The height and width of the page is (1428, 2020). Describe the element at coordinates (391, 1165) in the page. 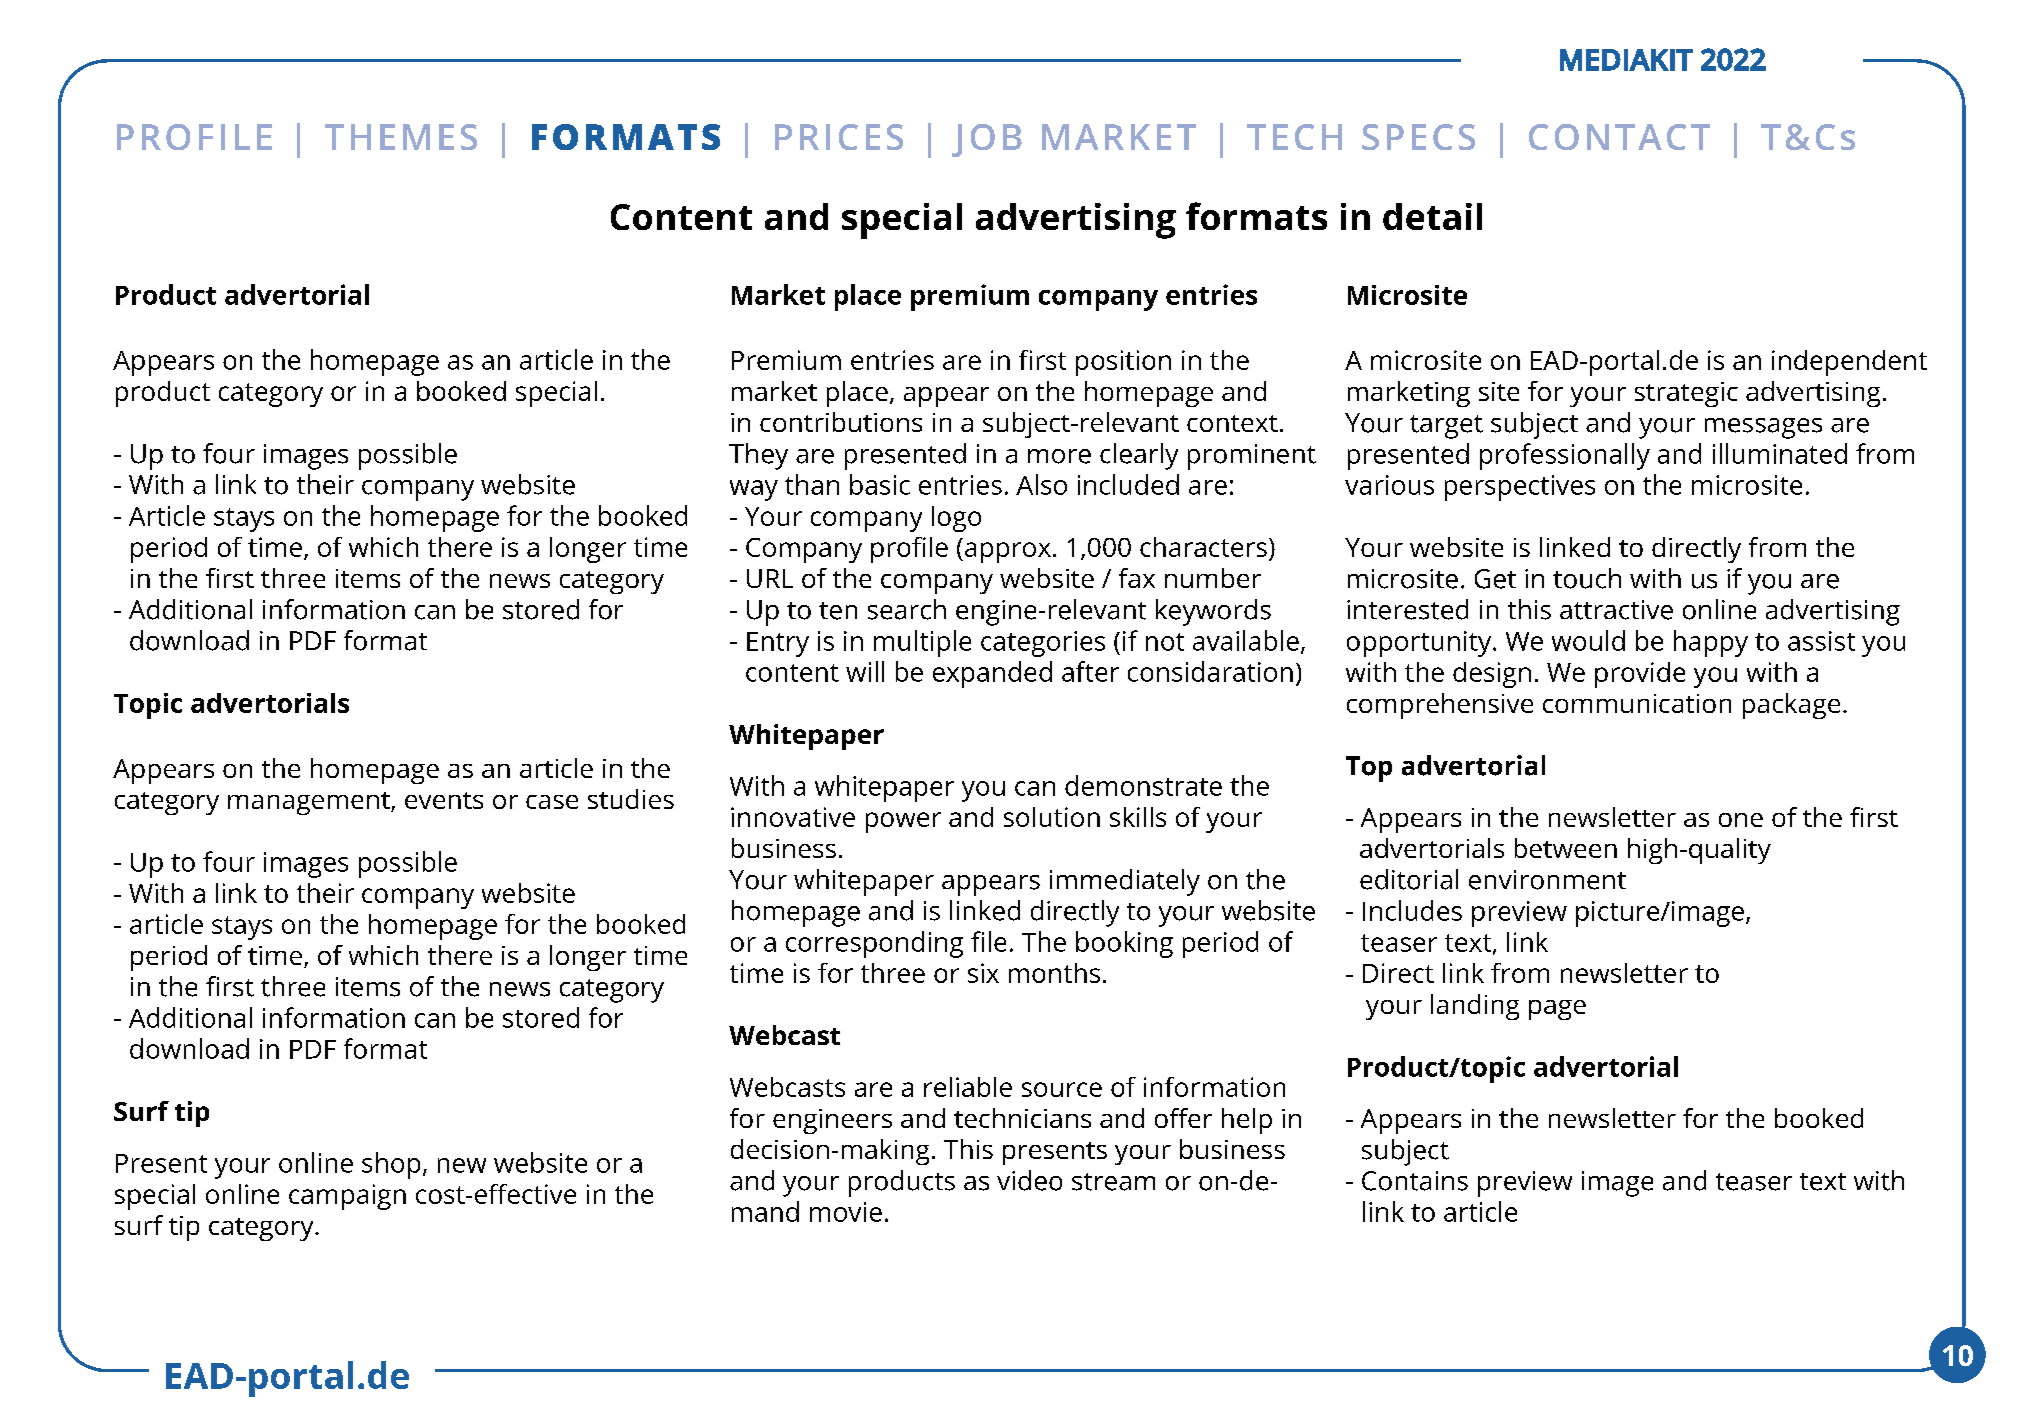

I see `shop` at that location.
